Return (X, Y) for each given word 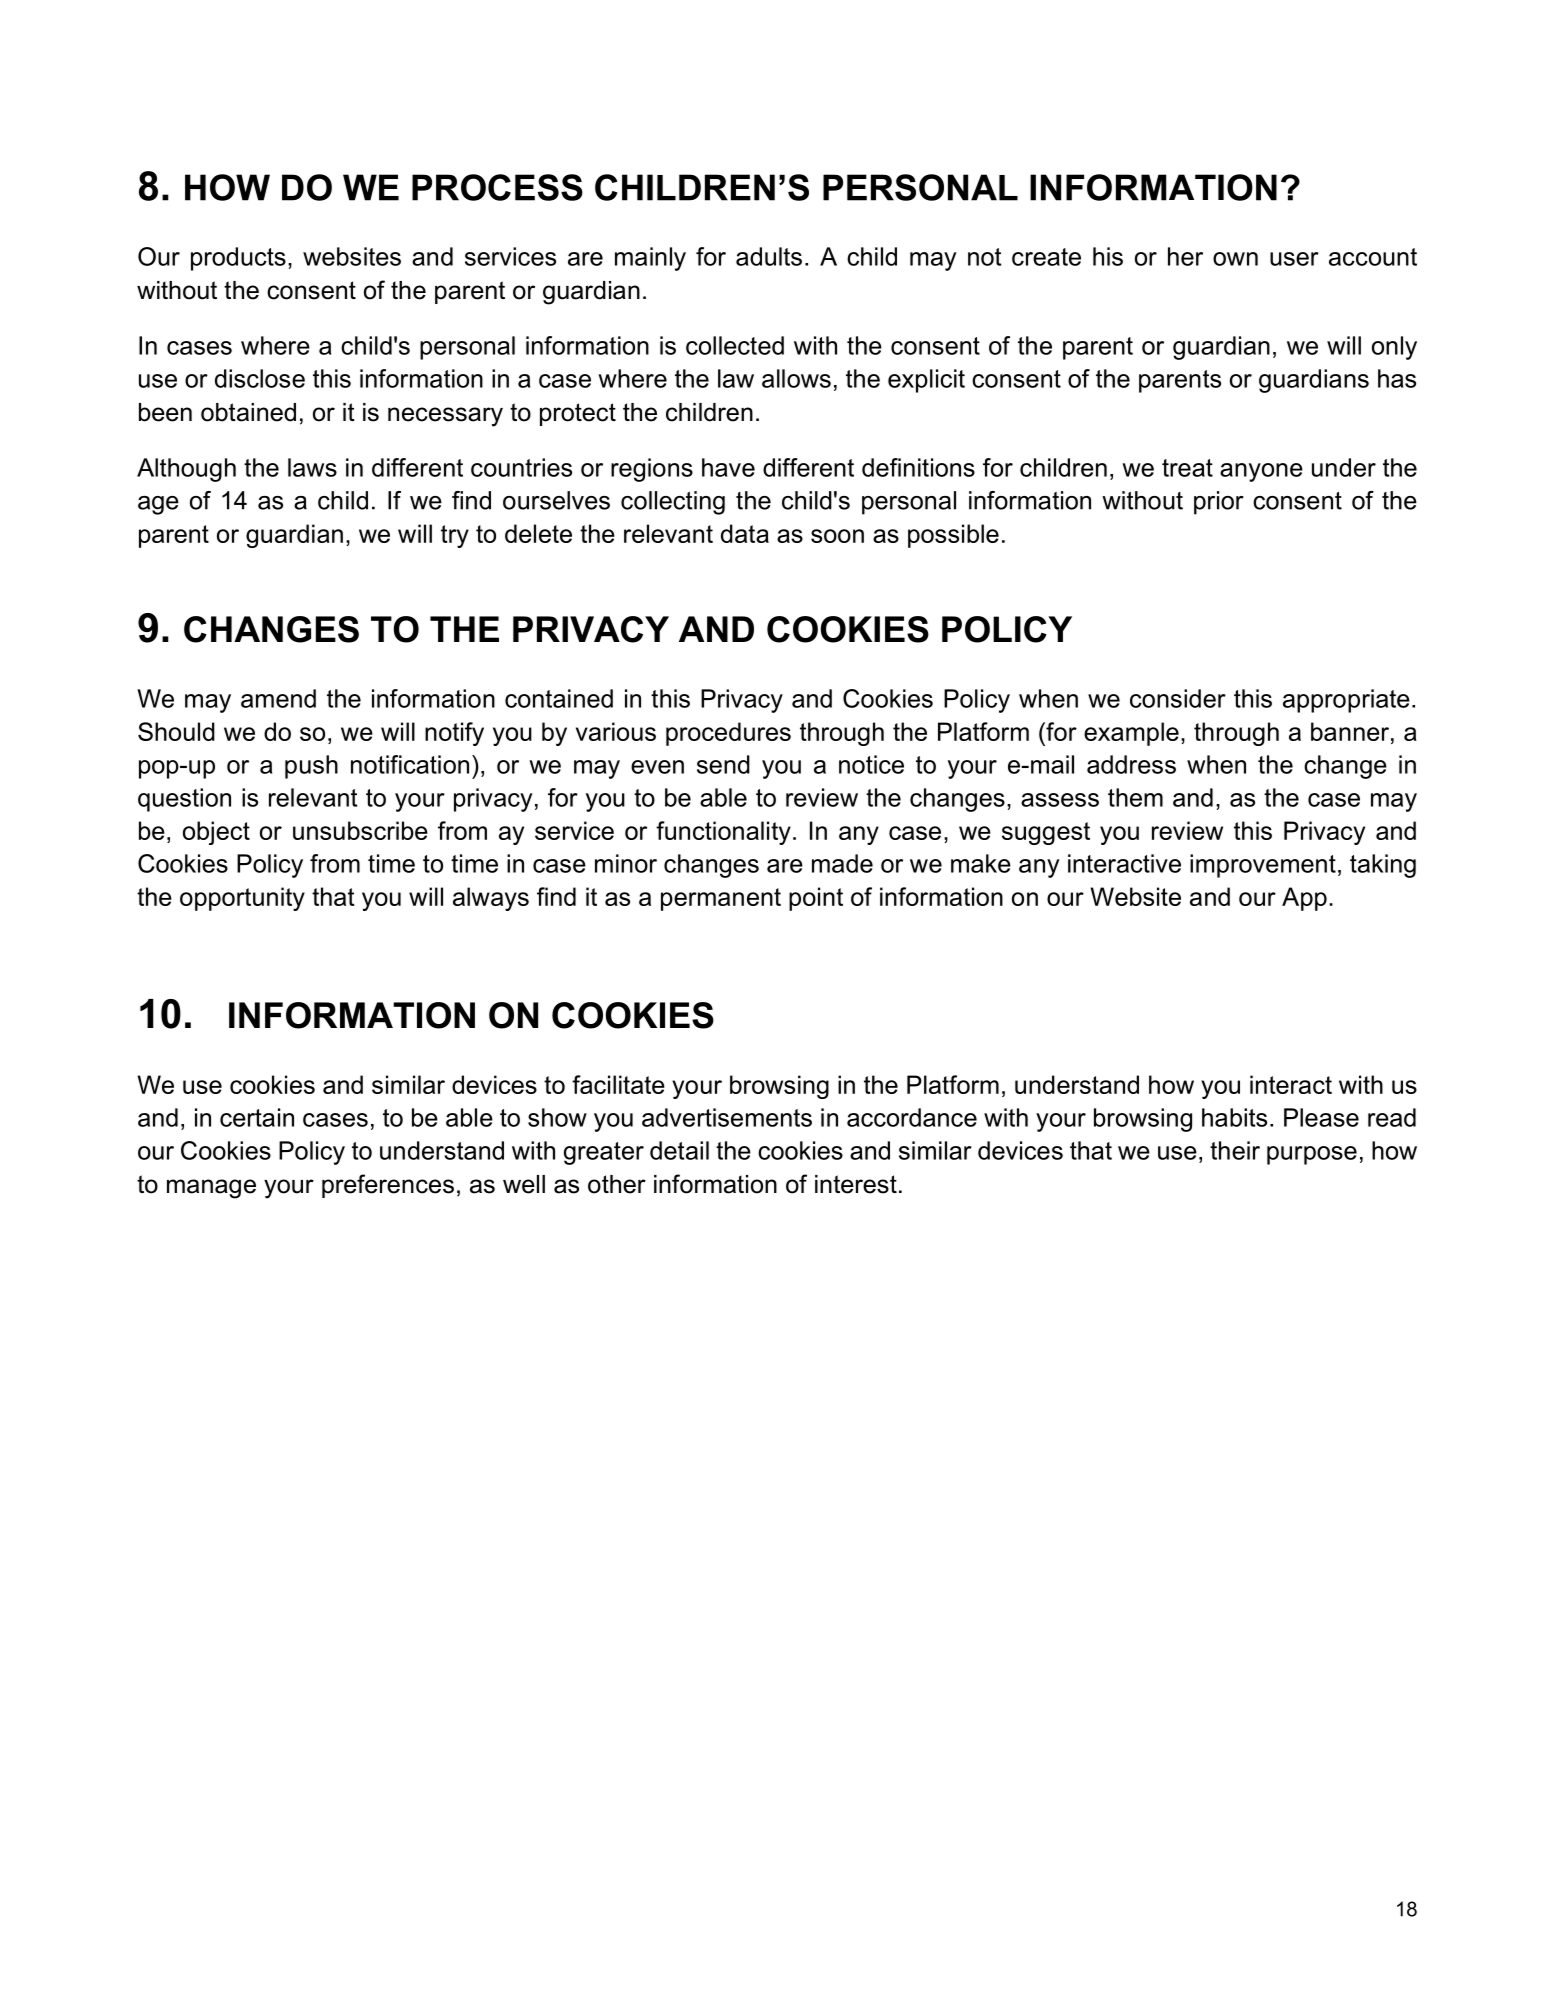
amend (278, 698)
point (816, 899)
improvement (1263, 866)
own (1235, 259)
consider (1178, 698)
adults (769, 256)
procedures (728, 734)
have (728, 467)
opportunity (242, 899)
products (238, 259)
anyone (1261, 472)
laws (312, 467)
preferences (388, 1186)
